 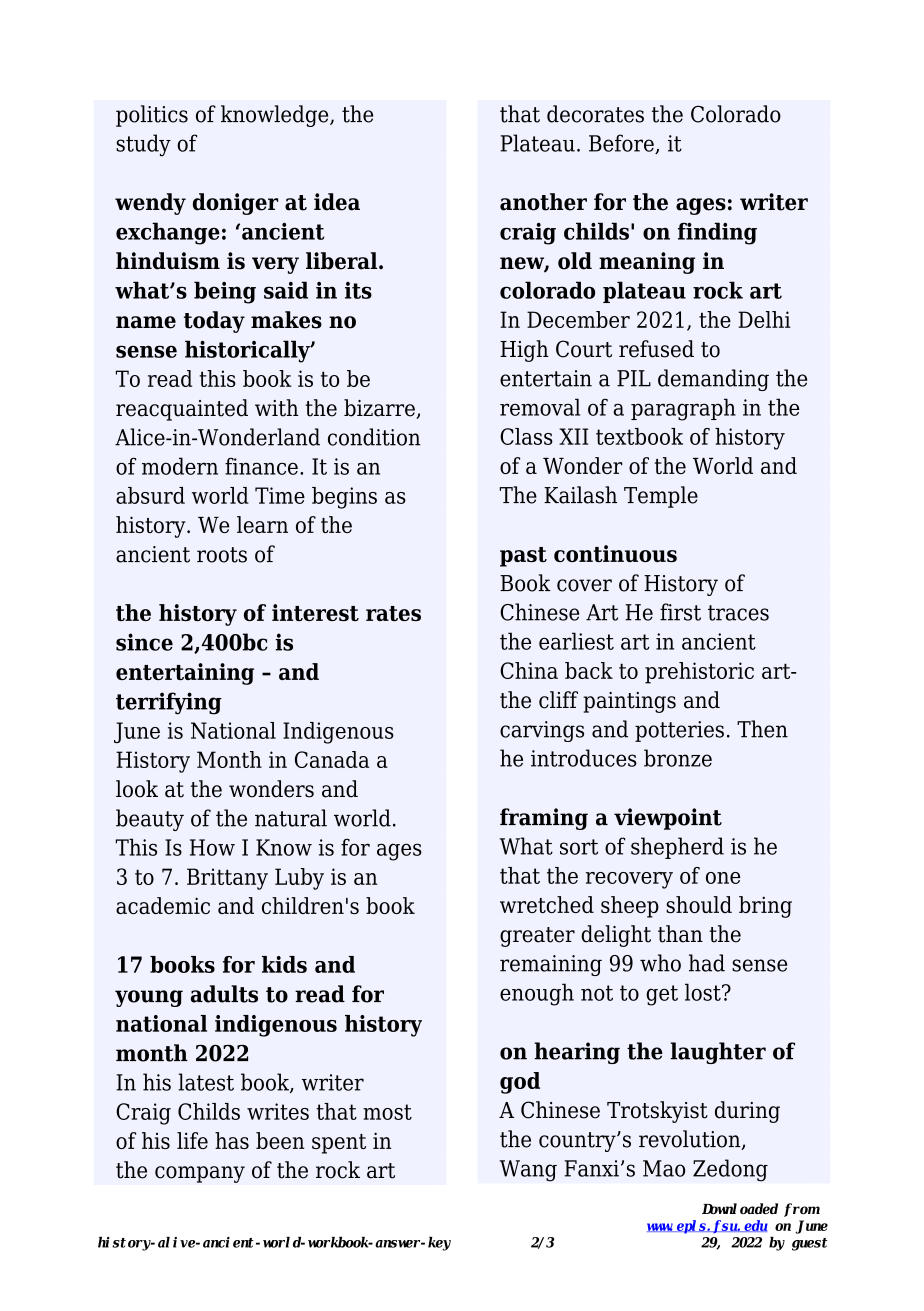 What do you see at coordinates (713, 380) in the page?
I see `demanding` at bounding box center [713, 380].
